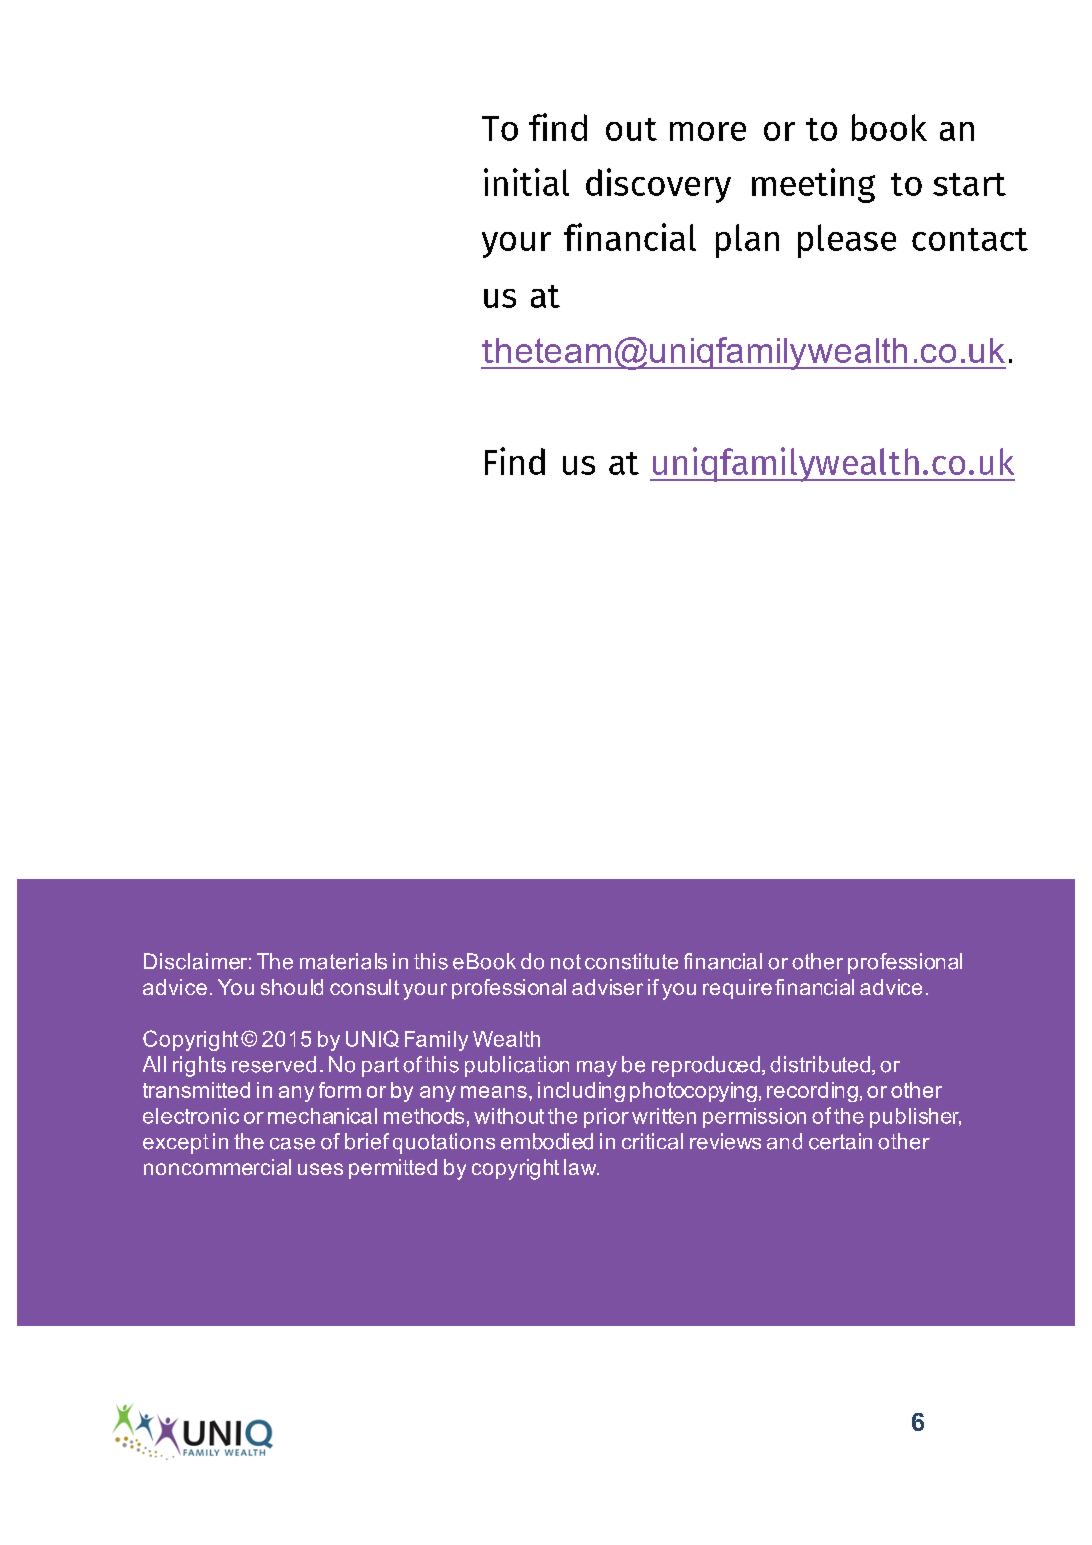  I want to click on meeting, so click(813, 185).
